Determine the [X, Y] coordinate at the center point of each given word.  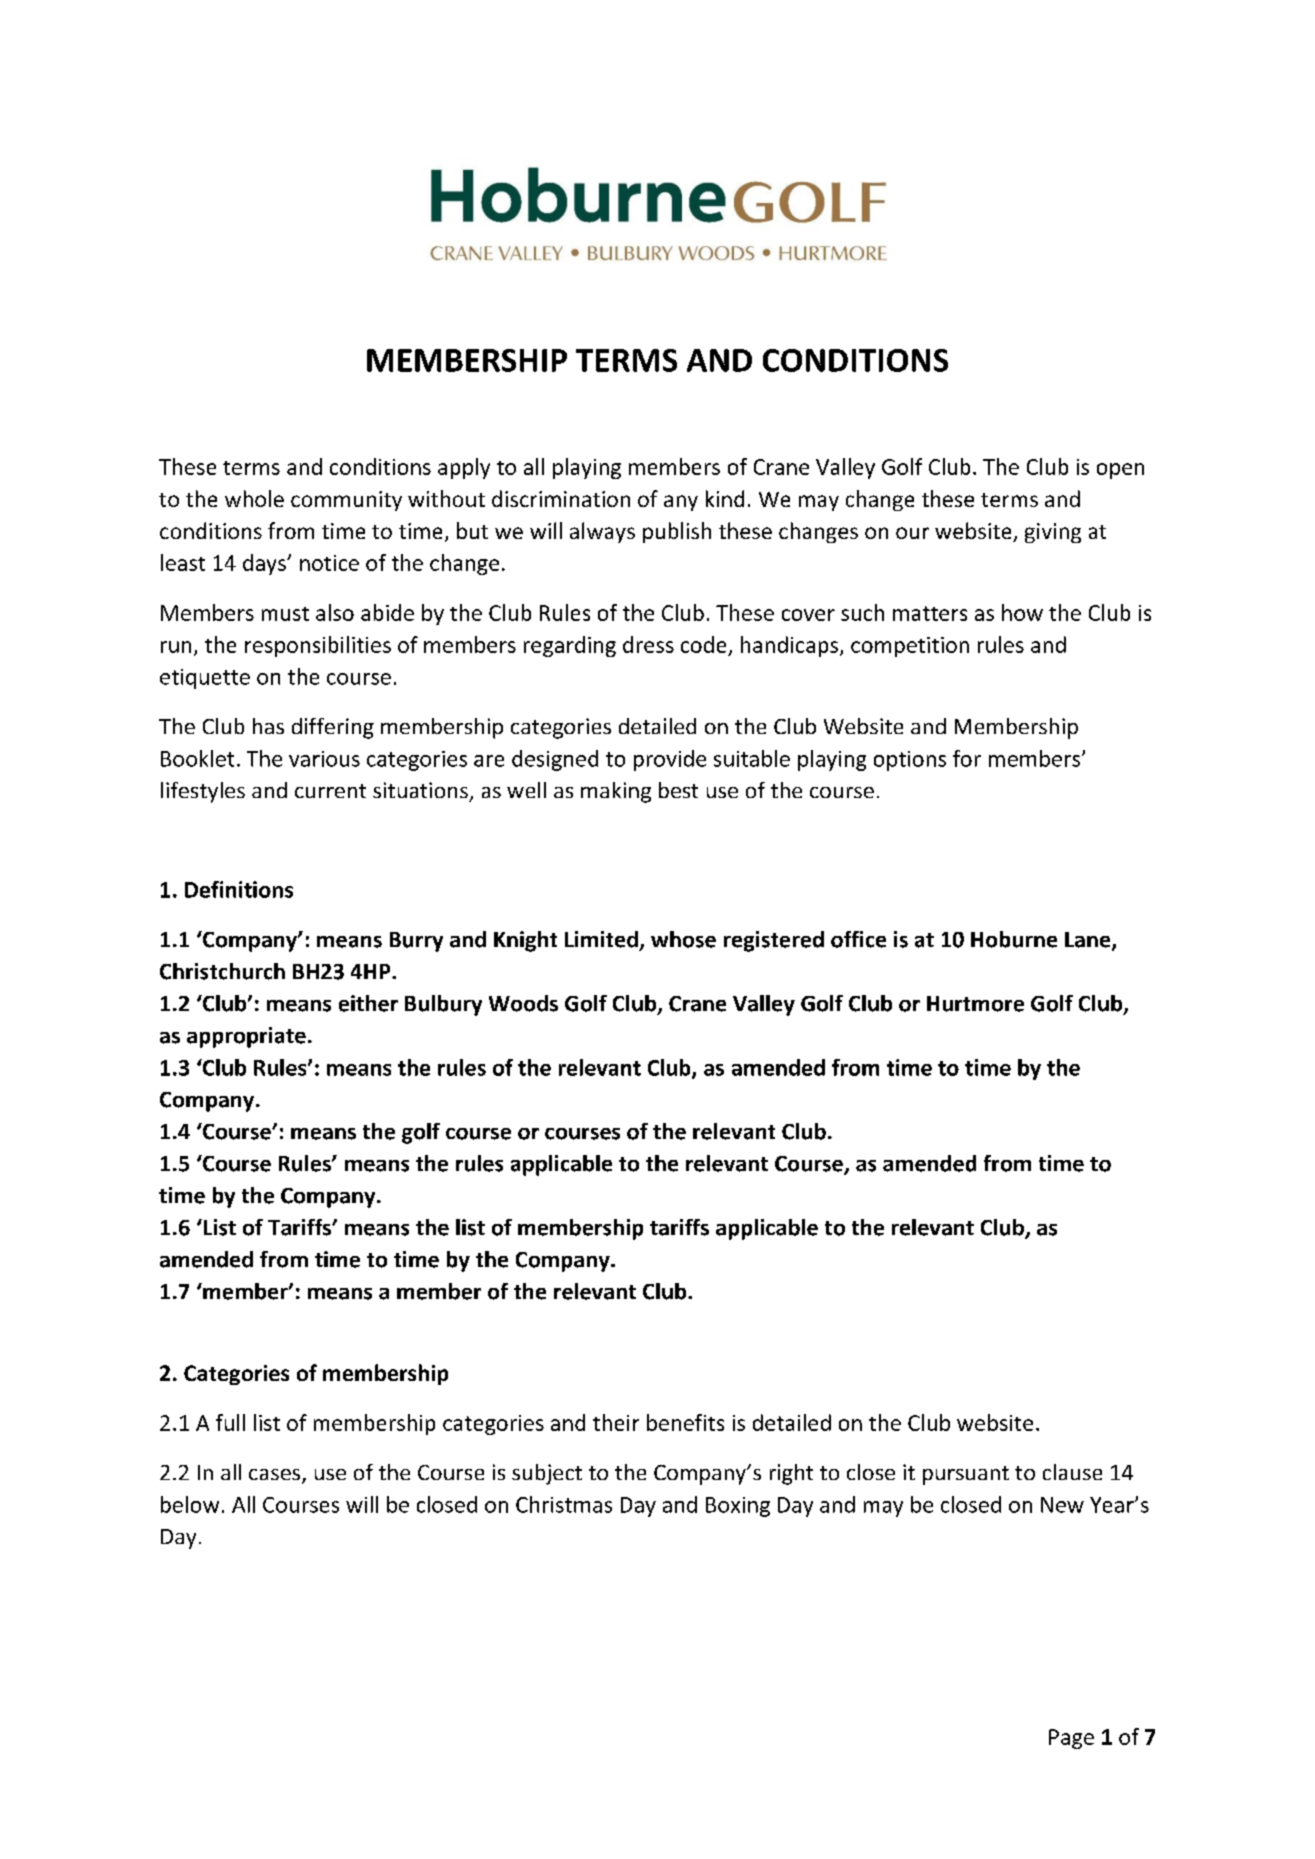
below [190, 1504]
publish [677, 532]
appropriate [246, 1037]
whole [254, 498]
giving [1053, 533]
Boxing [738, 1507]
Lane [1089, 941]
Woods [523, 1003]
